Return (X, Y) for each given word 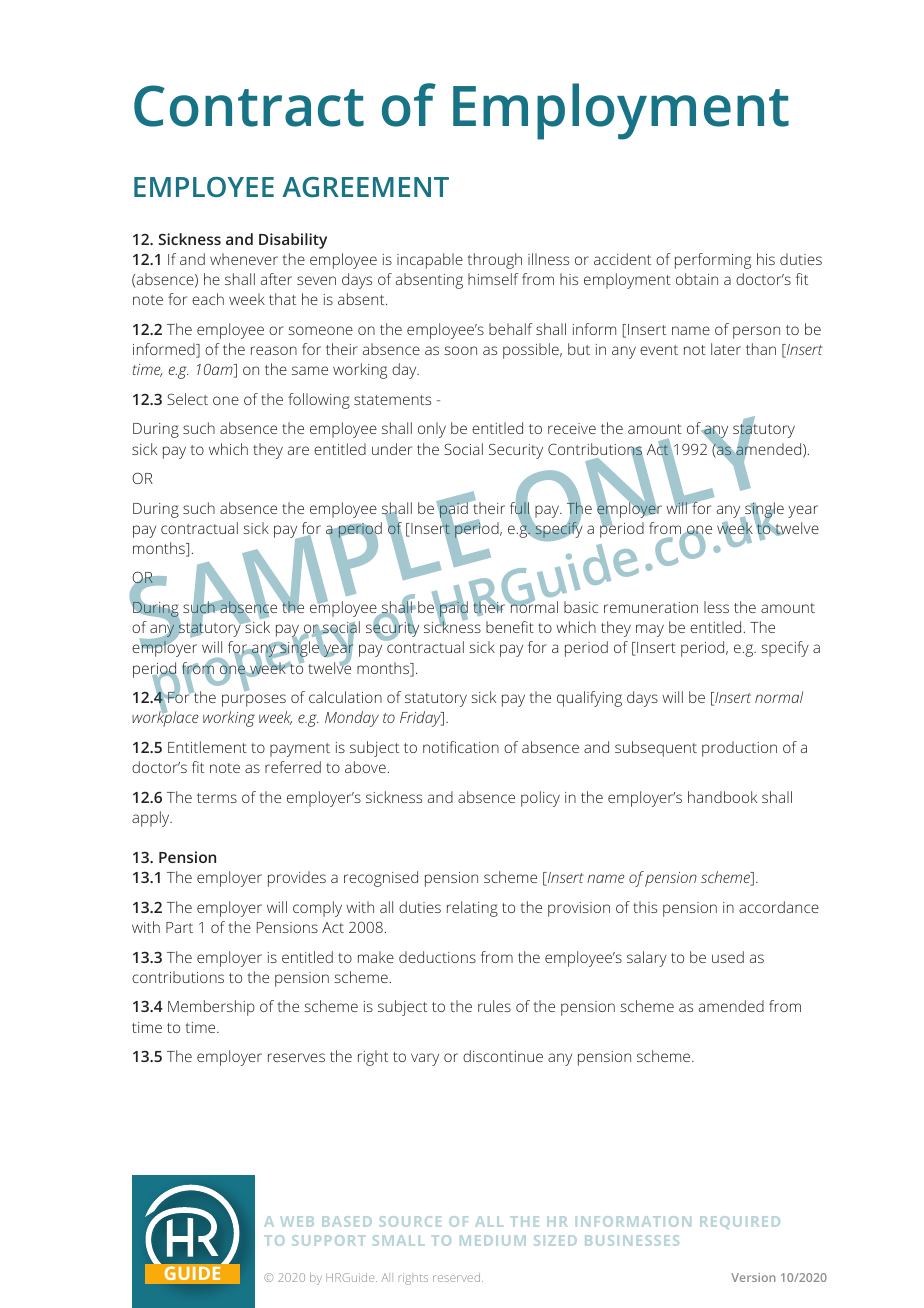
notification (461, 747)
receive (572, 428)
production (739, 749)
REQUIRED (740, 1222)
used (728, 957)
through (494, 261)
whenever (244, 259)
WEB (297, 1221)
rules (494, 1006)
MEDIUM (493, 1240)
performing (713, 261)
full (519, 508)
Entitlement (207, 747)
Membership (211, 1008)
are (298, 450)
